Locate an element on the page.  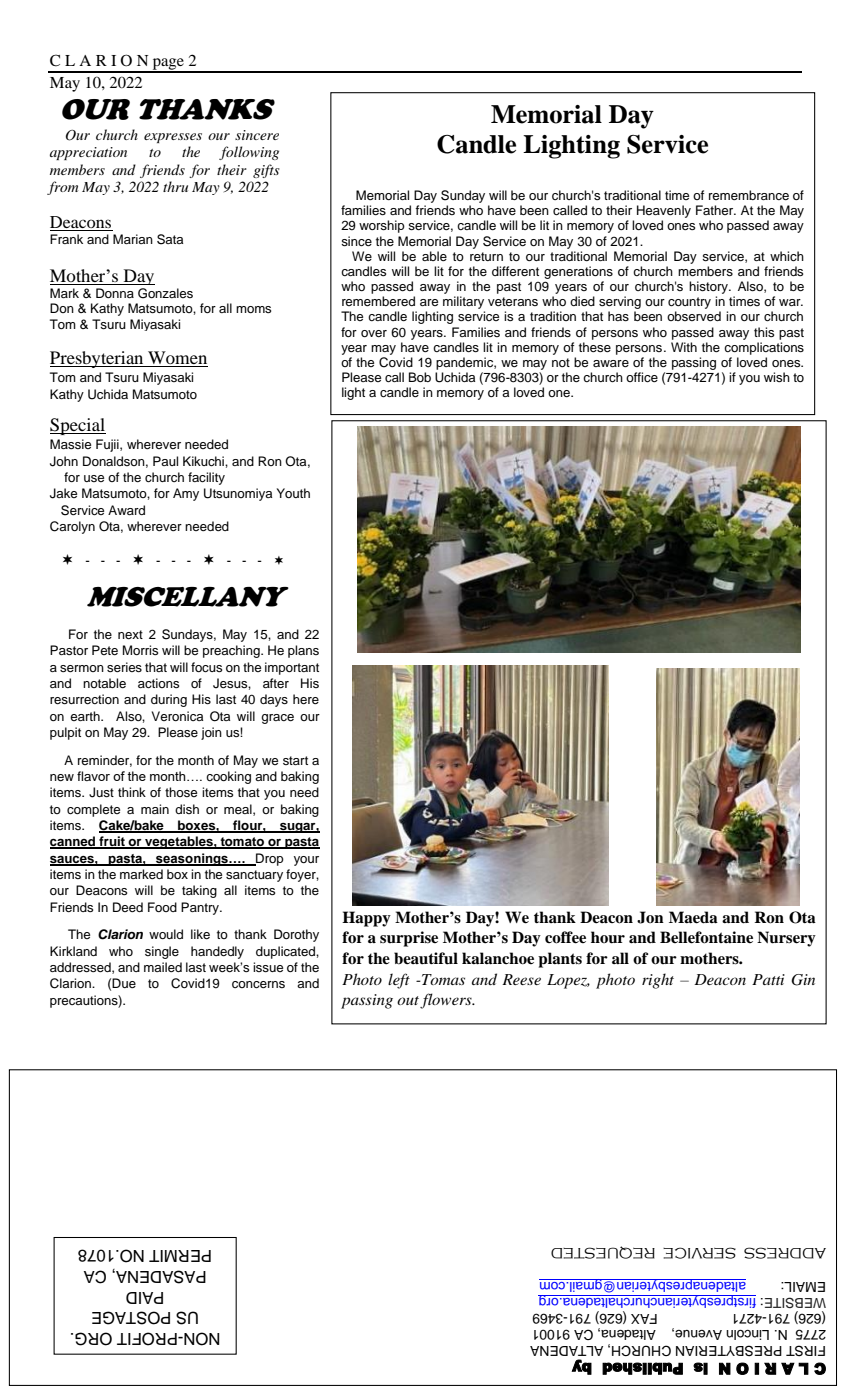
Award is located at coordinates (126, 510).
